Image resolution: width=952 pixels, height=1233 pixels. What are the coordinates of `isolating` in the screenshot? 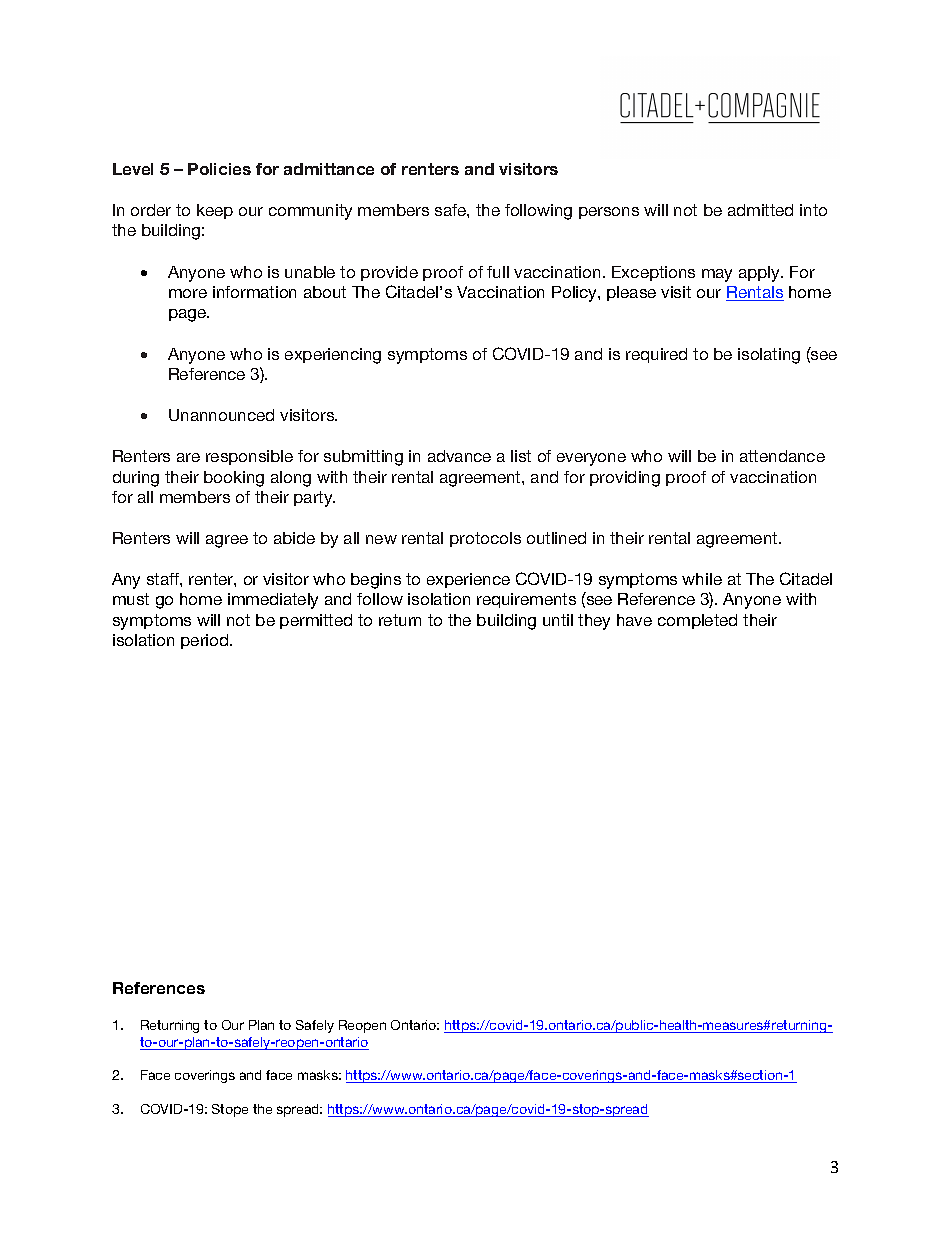 It's located at (769, 356).
